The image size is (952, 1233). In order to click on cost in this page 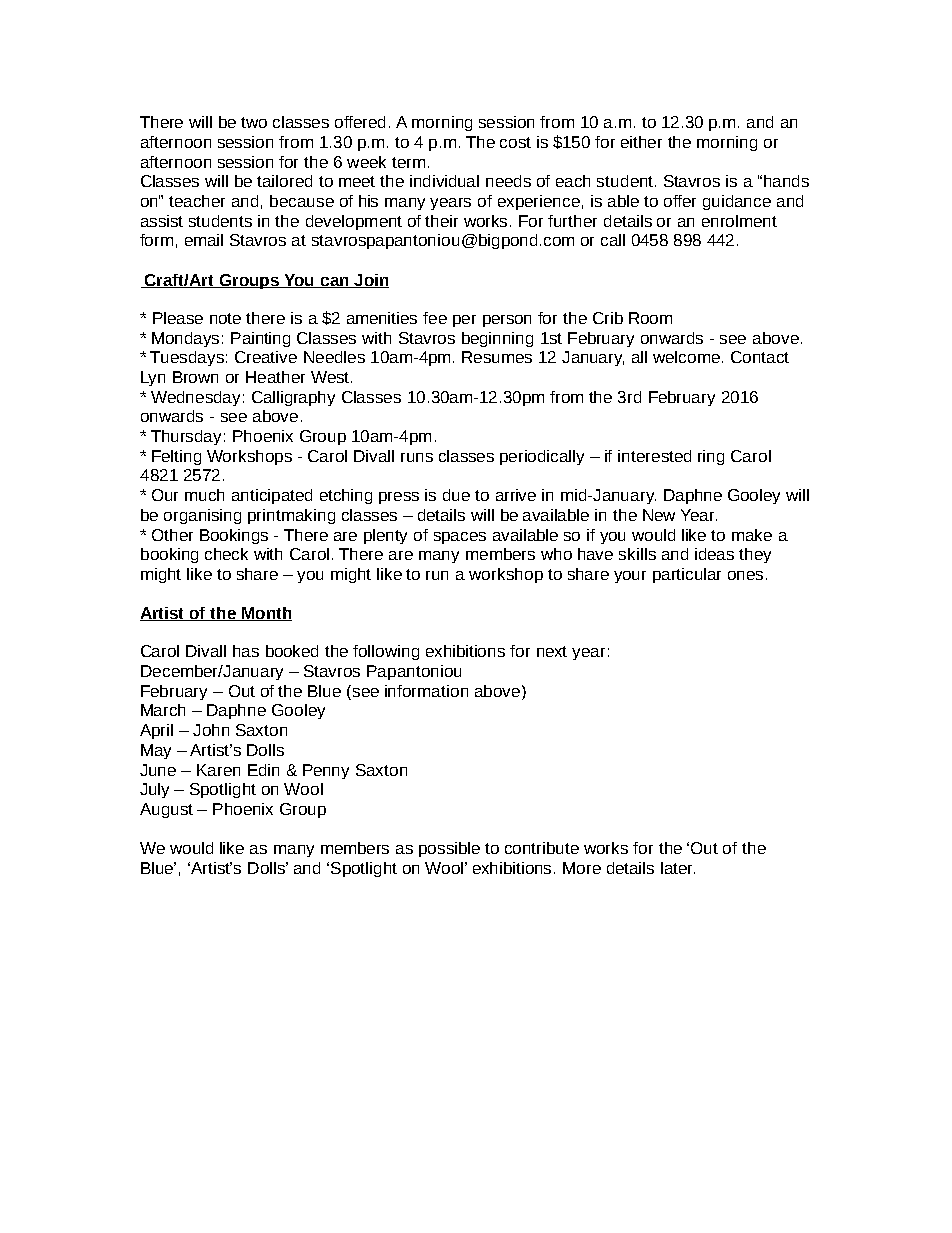, I will do `click(515, 142)`.
